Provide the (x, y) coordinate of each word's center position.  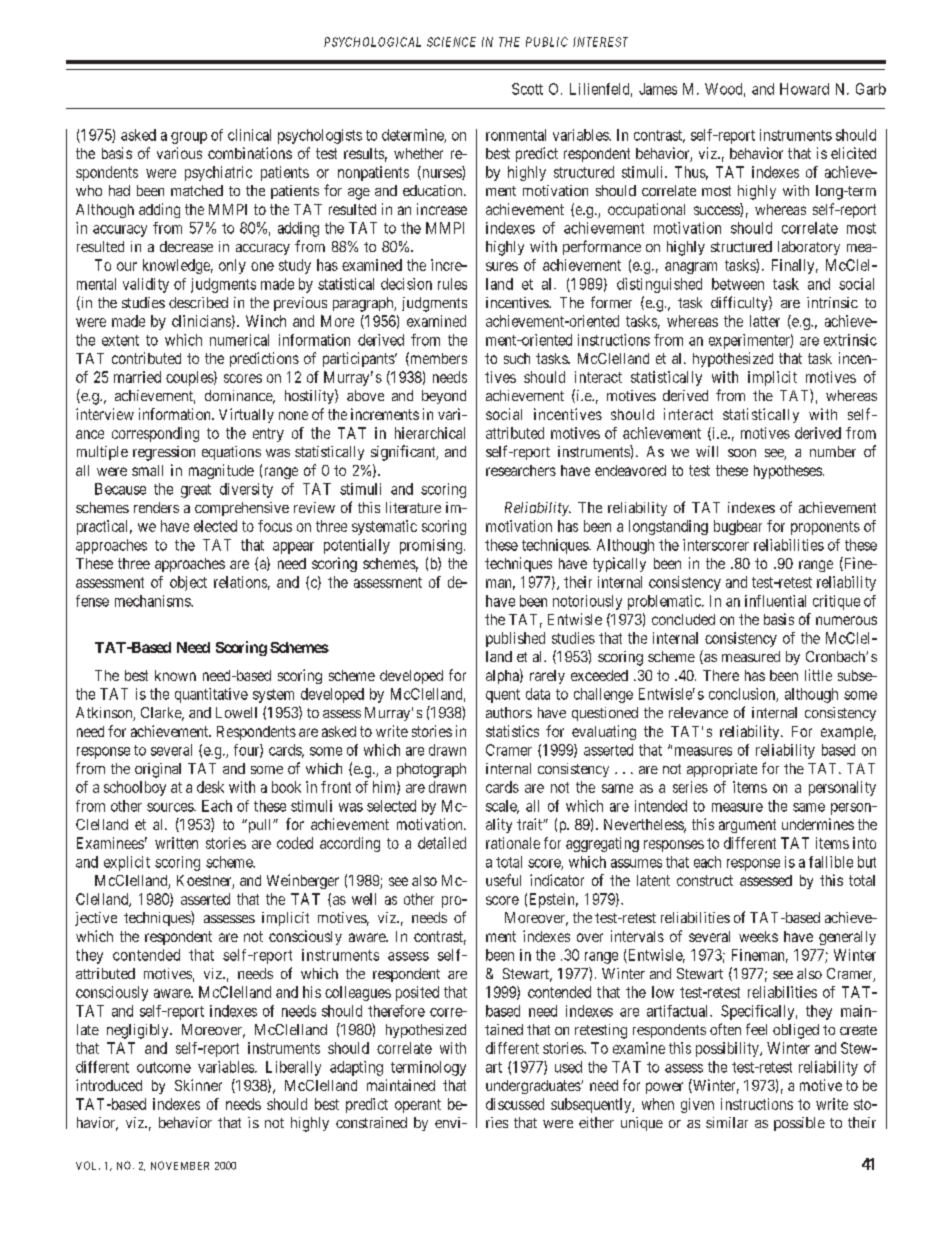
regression (164, 453)
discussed (515, 1104)
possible (799, 1124)
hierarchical (430, 433)
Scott (527, 89)
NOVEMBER (180, 1165)
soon (742, 453)
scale (502, 807)
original (158, 770)
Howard (804, 89)
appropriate (722, 770)
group (189, 138)
